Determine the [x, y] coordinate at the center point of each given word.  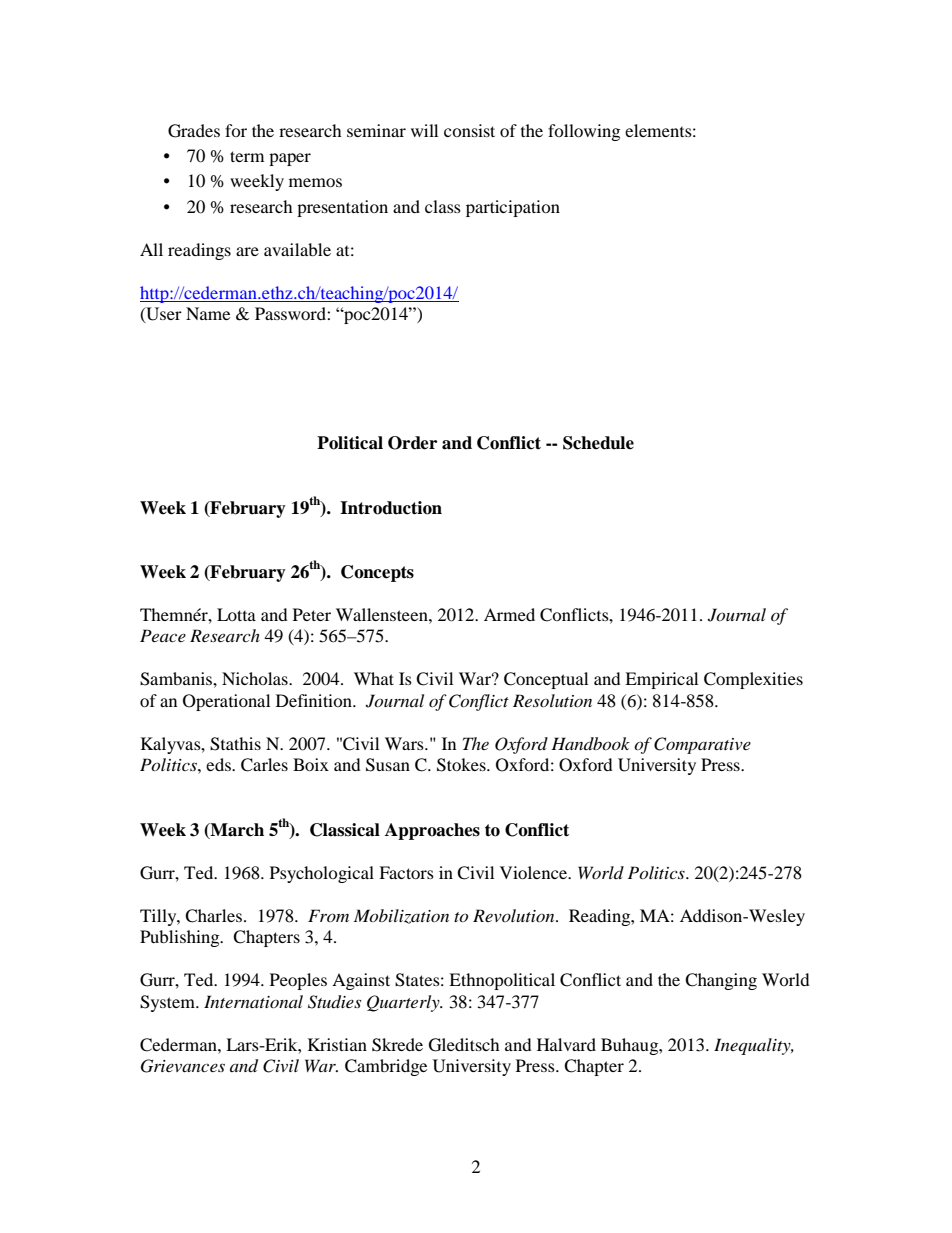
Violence [534, 872]
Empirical [661, 680]
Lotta [236, 614]
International [253, 1001]
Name [208, 313]
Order [412, 443]
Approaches [432, 831]
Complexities [753, 680]
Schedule [598, 443]
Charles [213, 916]
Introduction [391, 508]
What [374, 678]
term [247, 156]
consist [469, 130]
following [584, 132]
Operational [226, 702]
